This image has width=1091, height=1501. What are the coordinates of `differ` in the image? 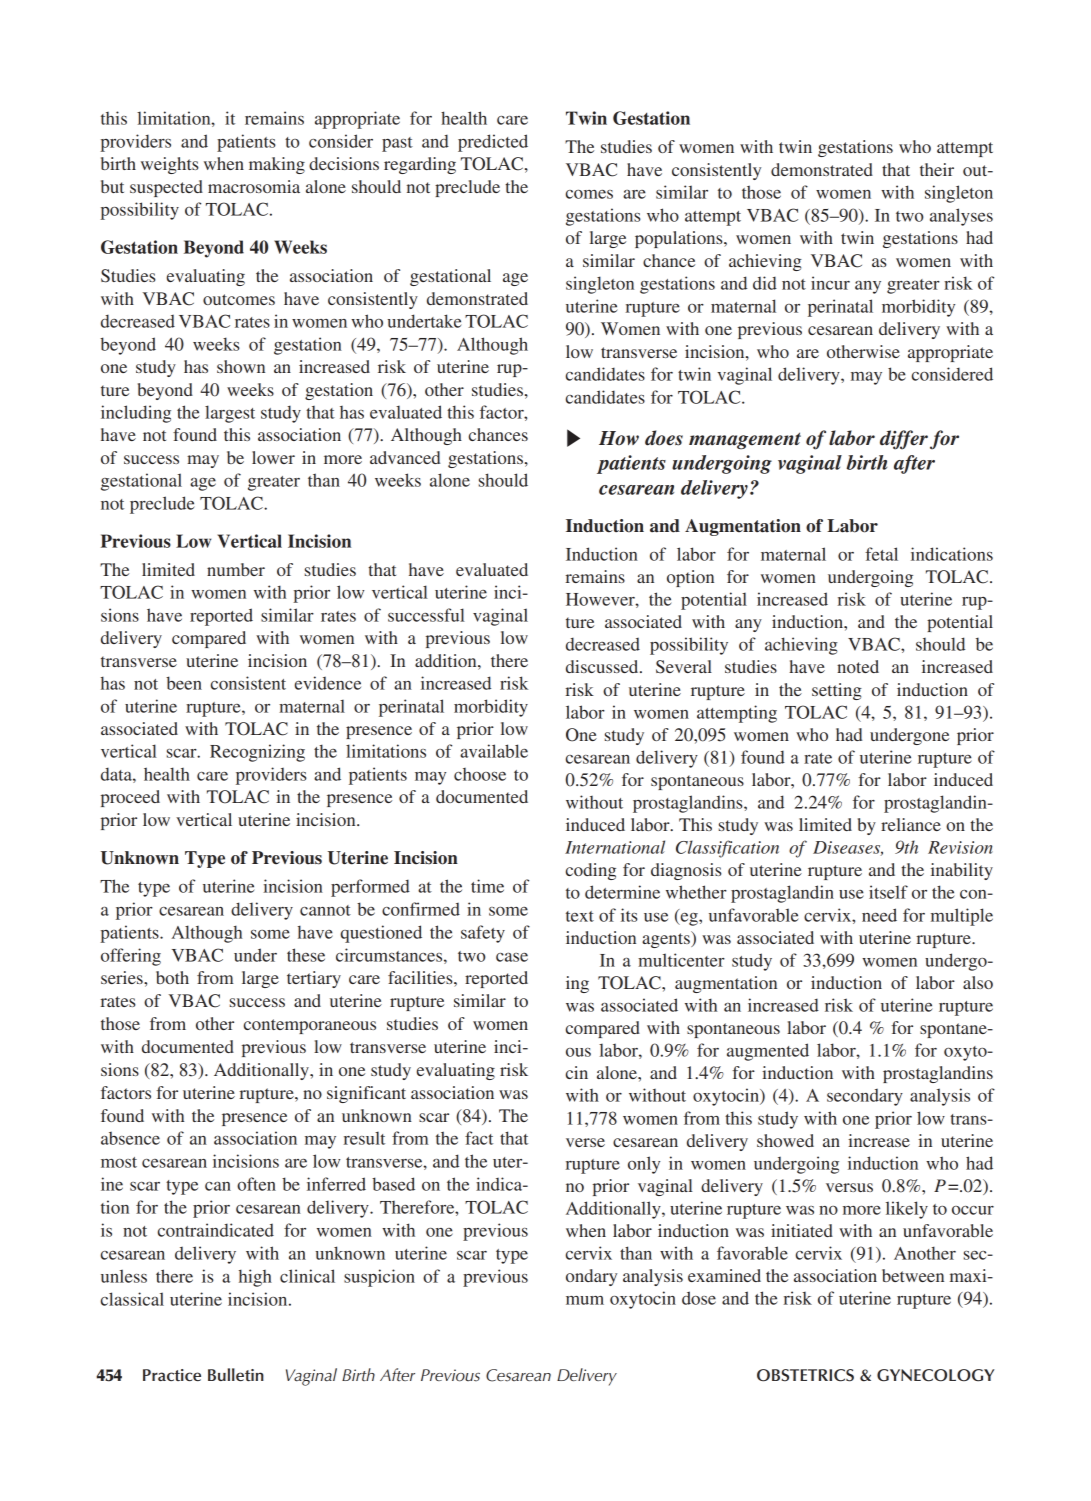 It's located at (904, 440).
